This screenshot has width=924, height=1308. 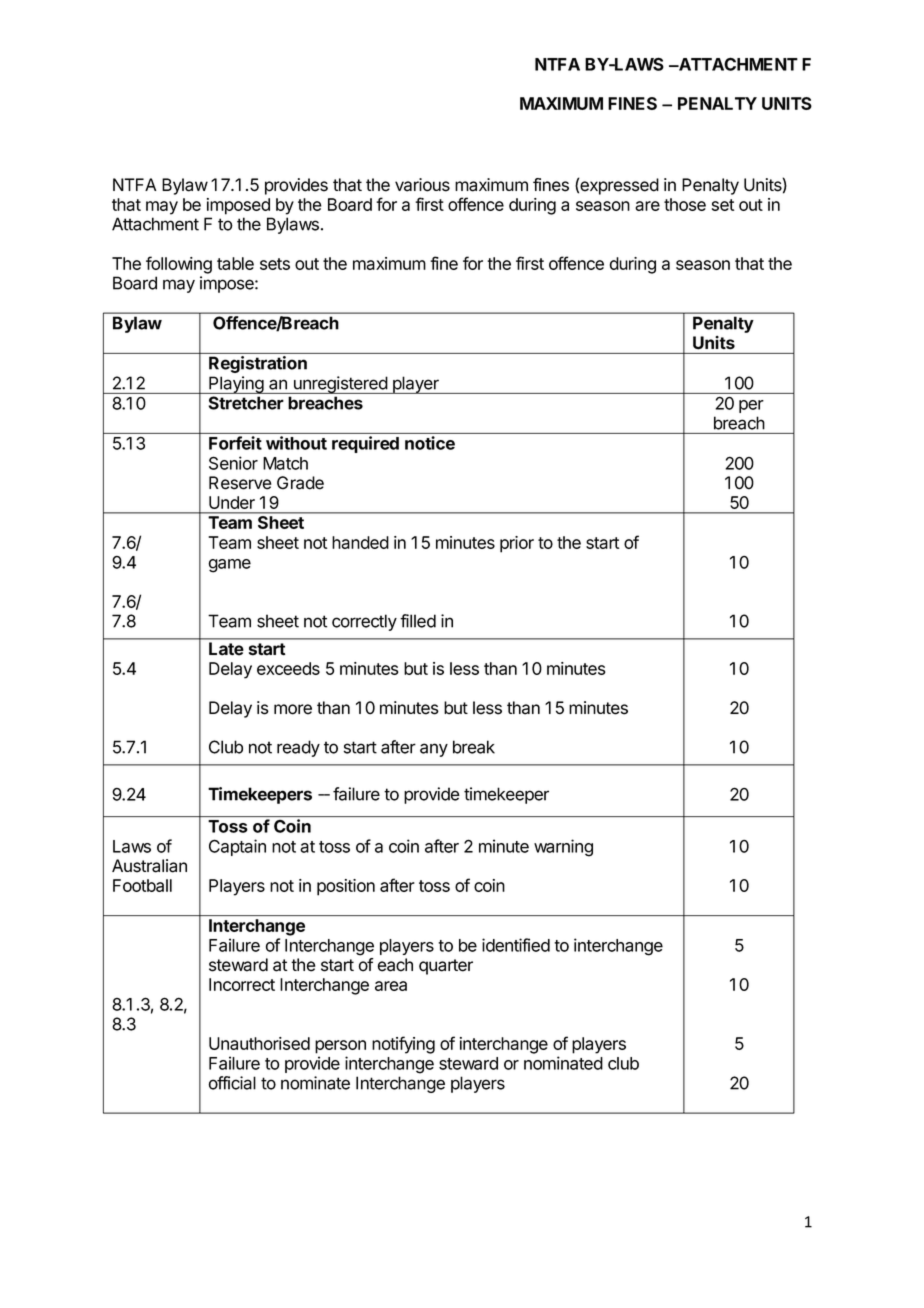 What do you see at coordinates (516, 945) in the screenshot?
I see `identified` at bounding box center [516, 945].
